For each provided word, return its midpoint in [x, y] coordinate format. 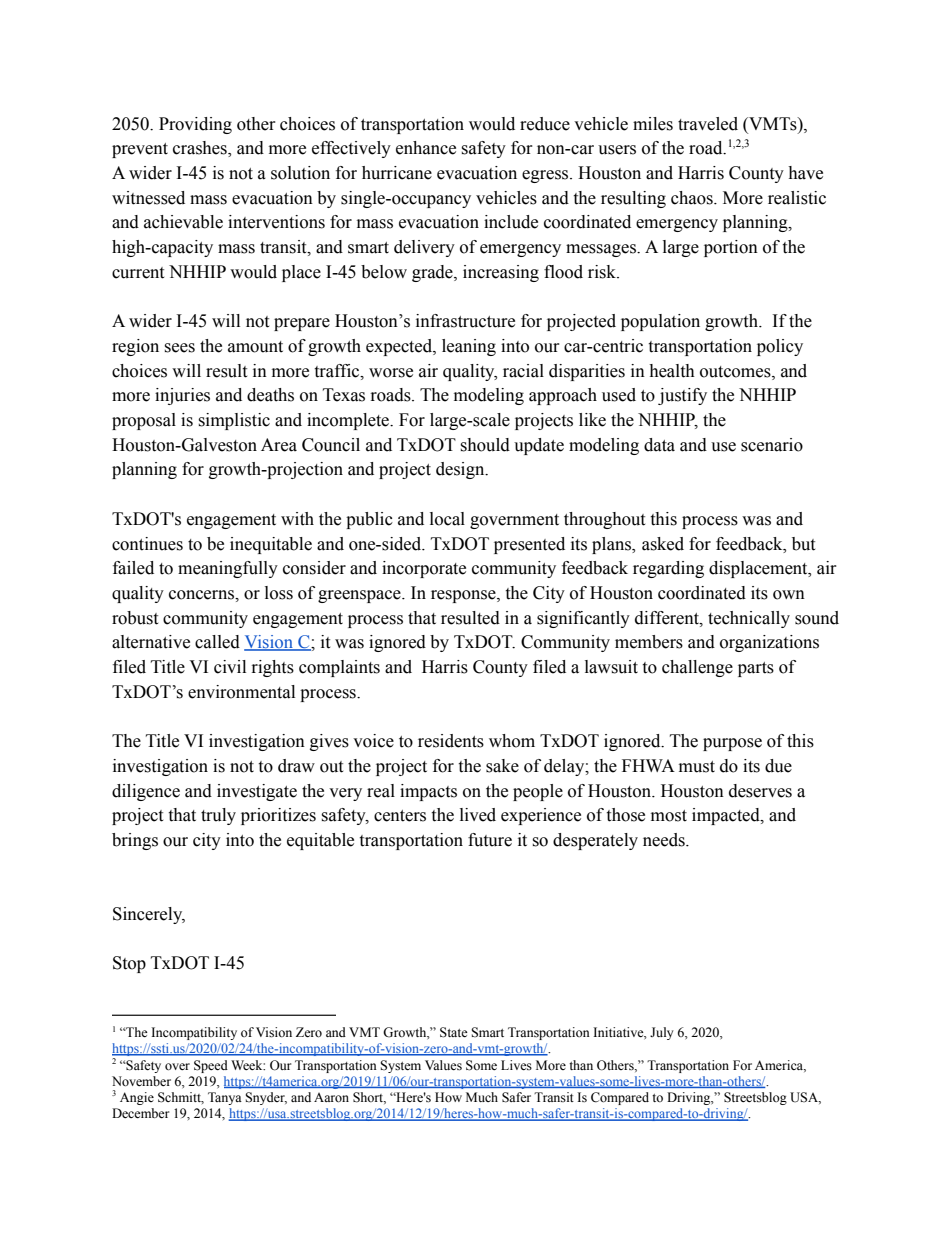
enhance [426, 148]
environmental [241, 692]
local [447, 519]
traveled [708, 124]
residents [451, 741]
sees [179, 348]
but [803, 544]
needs [665, 840]
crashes [201, 149]
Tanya [225, 1098]
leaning [469, 347]
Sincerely [149, 915]
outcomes [736, 372]
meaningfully [228, 569]
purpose [732, 744]
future [490, 840]
